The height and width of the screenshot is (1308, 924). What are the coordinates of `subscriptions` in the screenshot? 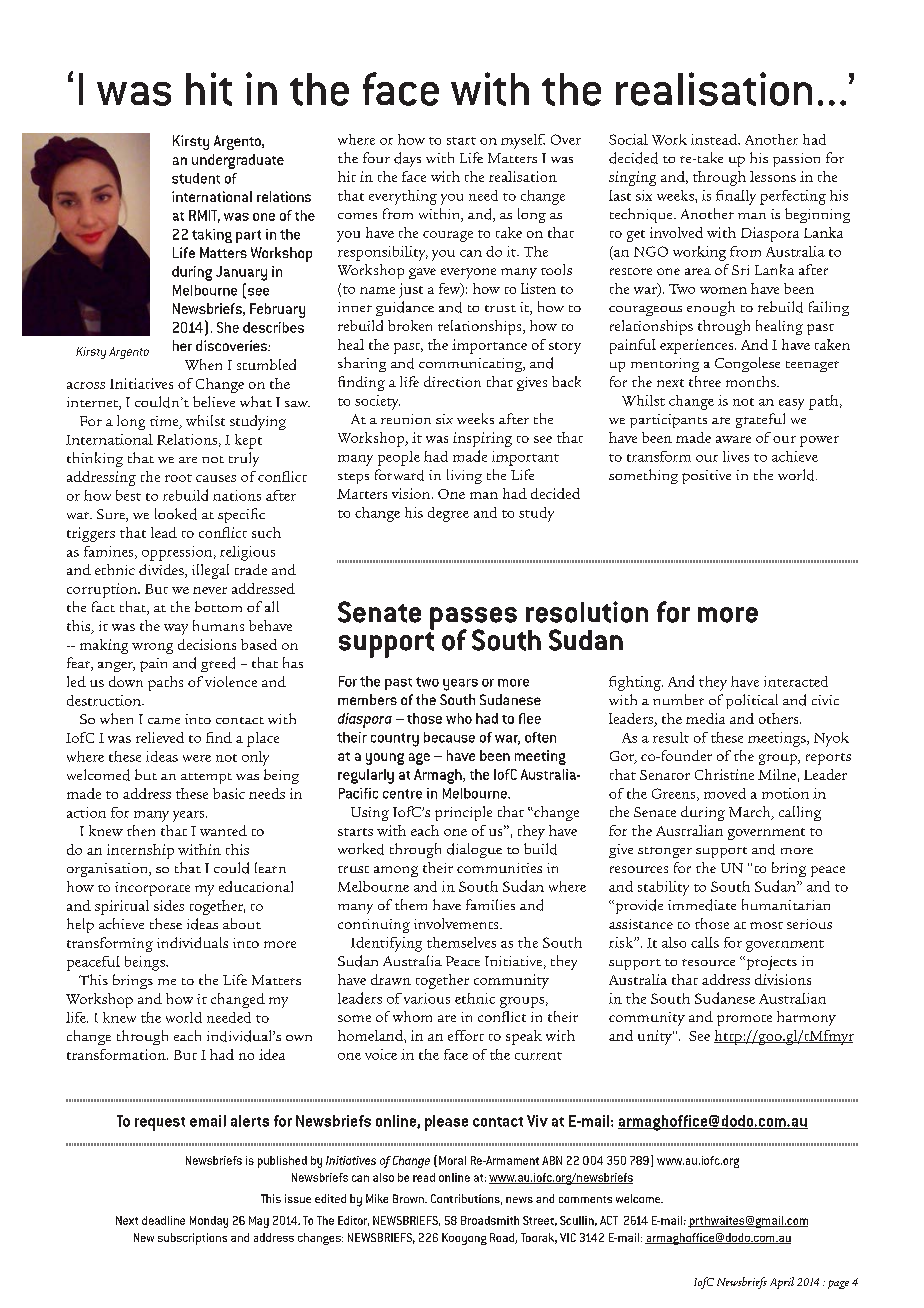 It's located at (192, 1239).
